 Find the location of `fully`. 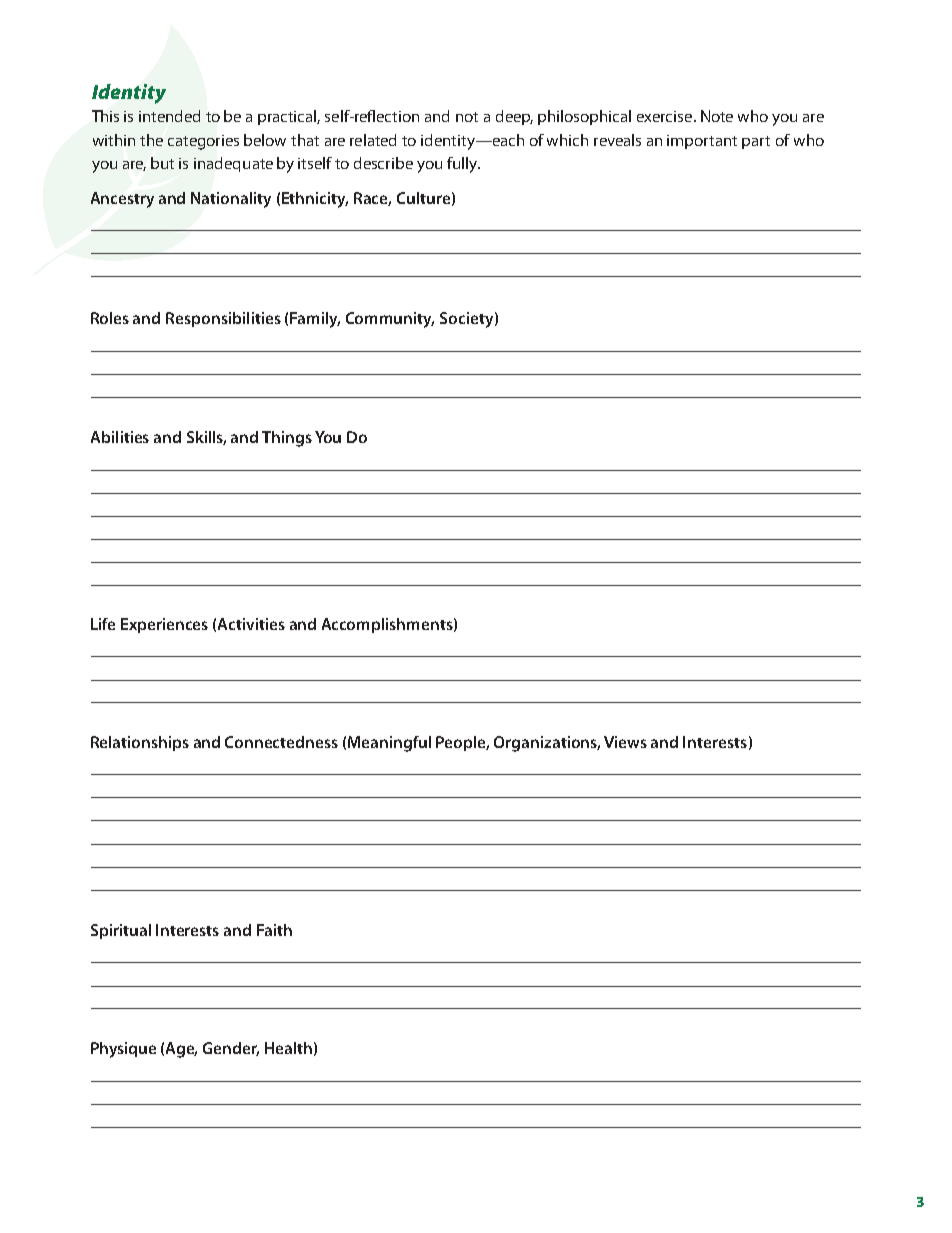

fully is located at coordinates (463, 165).
